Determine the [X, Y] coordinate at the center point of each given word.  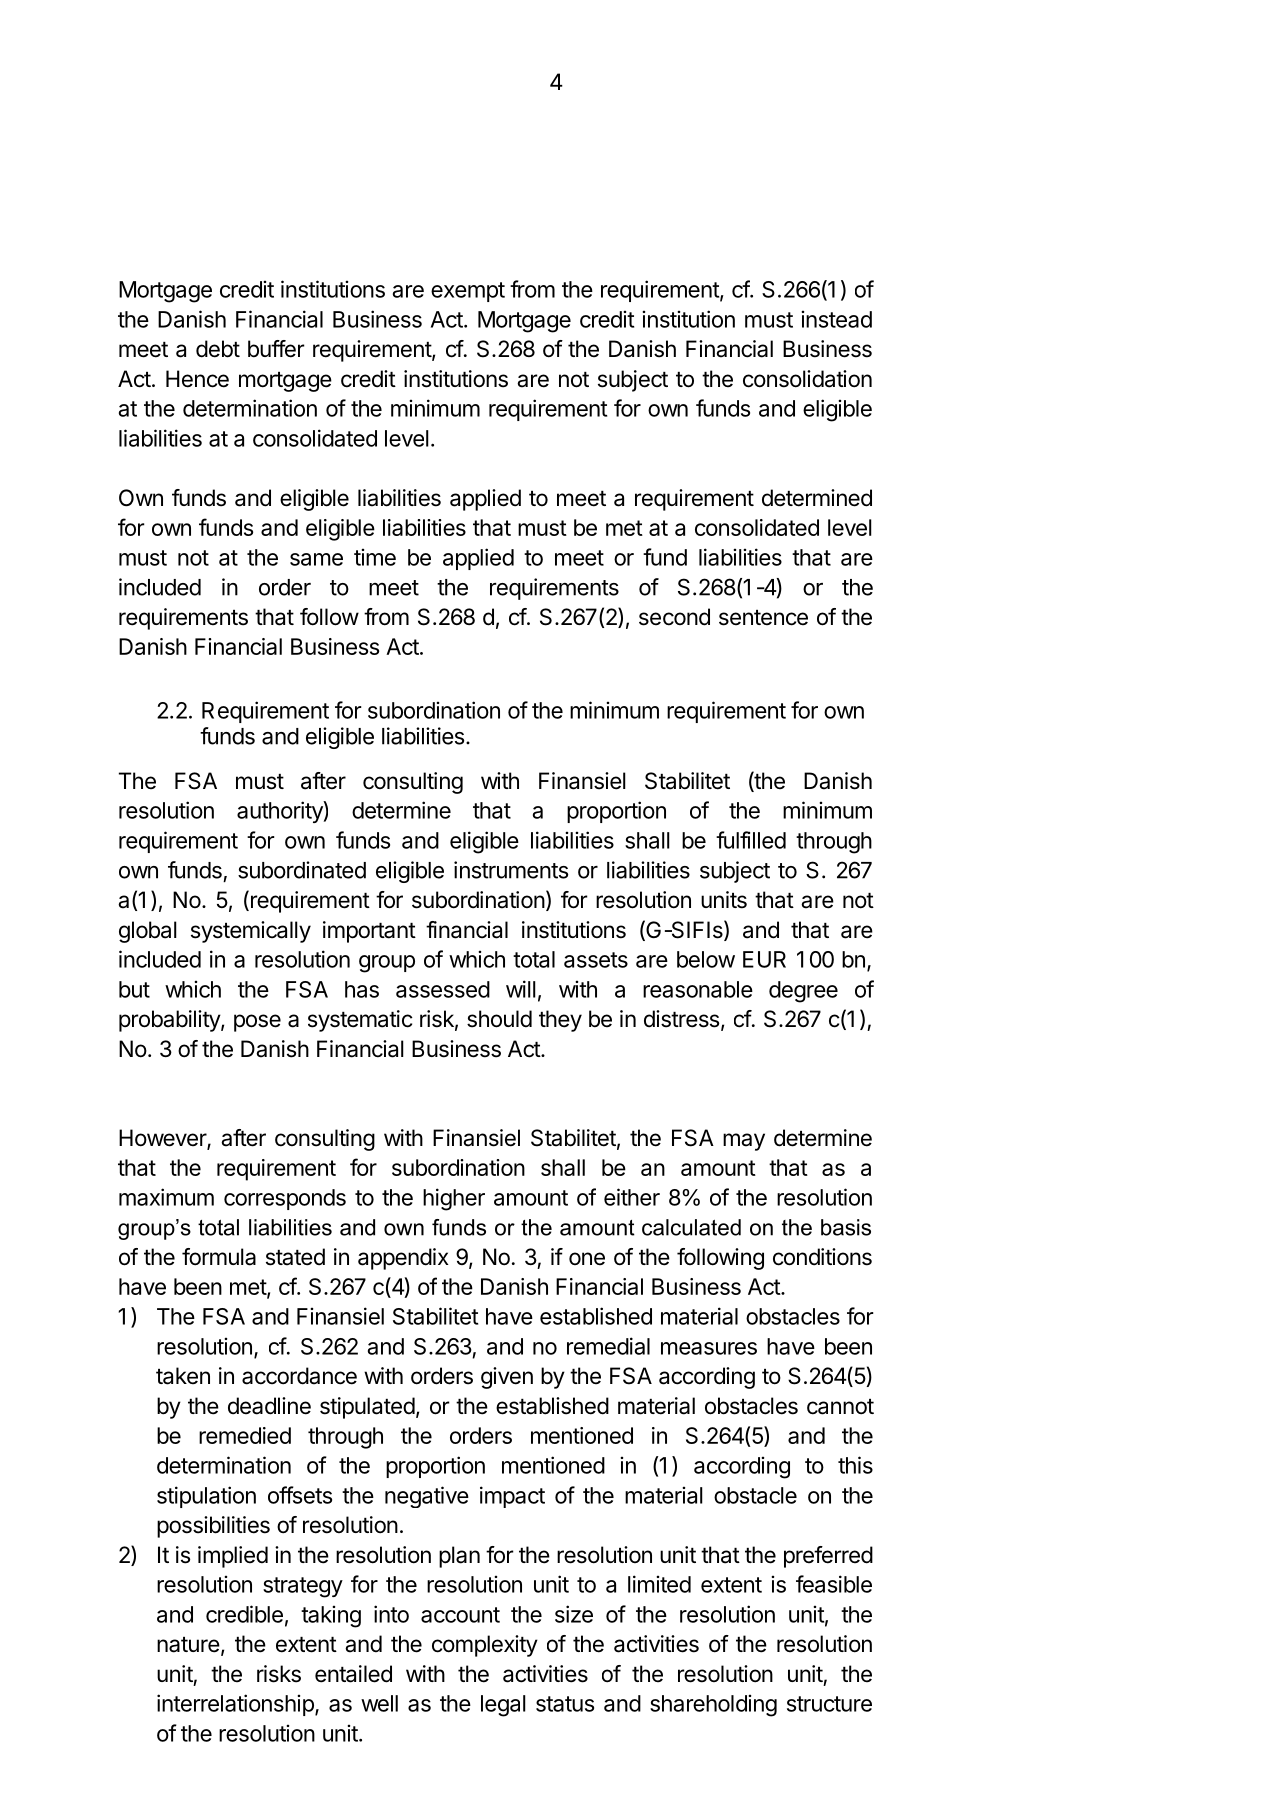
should [499, 1019]
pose [257, 1023]
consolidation [807, 379]
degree [803, 992]
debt [218, 349]
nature [188, 1645]
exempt [468, 292]
